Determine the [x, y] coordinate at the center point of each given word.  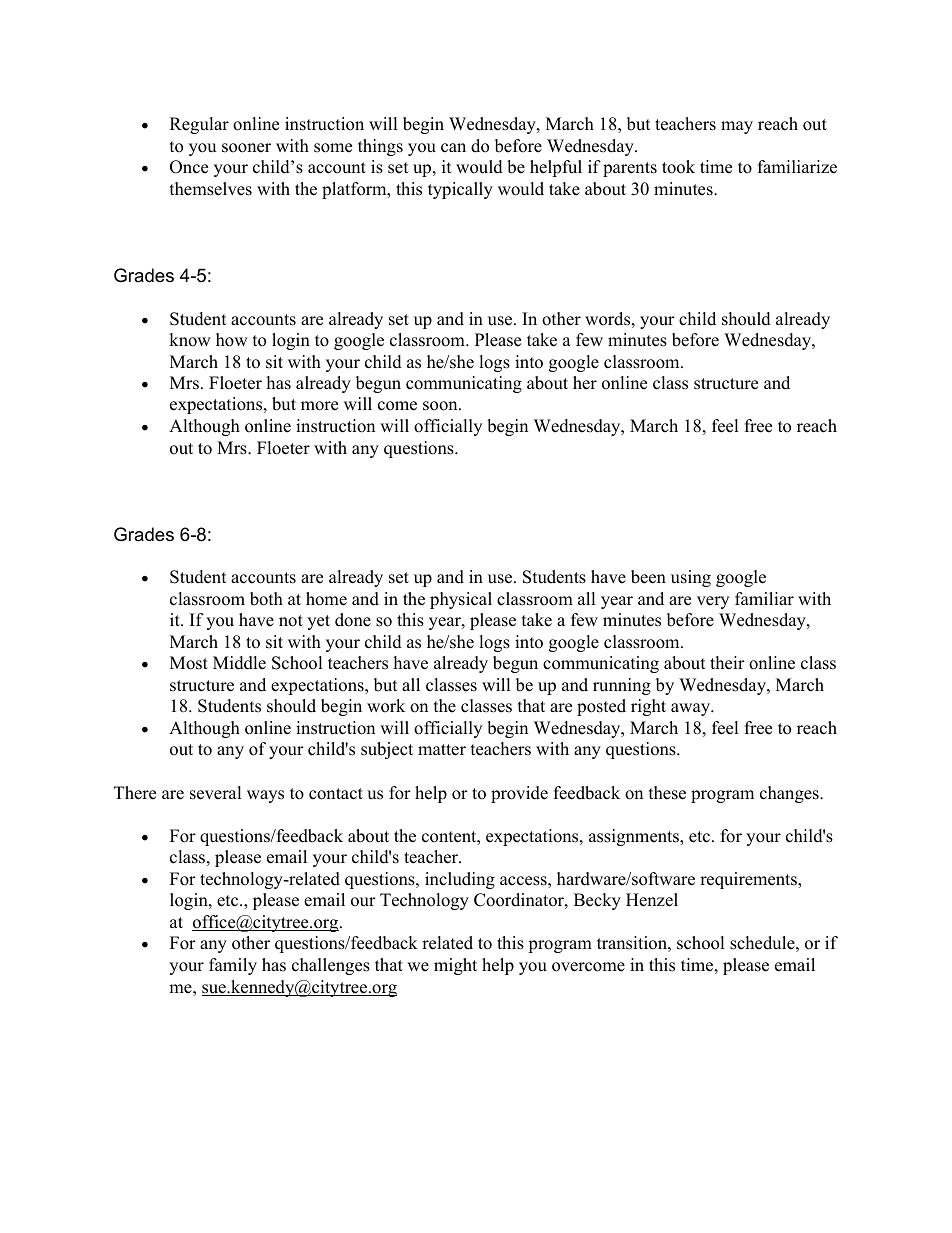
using [691, 578]
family [233, 966]
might [455, 966]
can [453, 148]
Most [189, 663]
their [727, 663]
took [678, 167]
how [232, 340]
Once [189, 167]
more [319, 406]
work [386, 706]
